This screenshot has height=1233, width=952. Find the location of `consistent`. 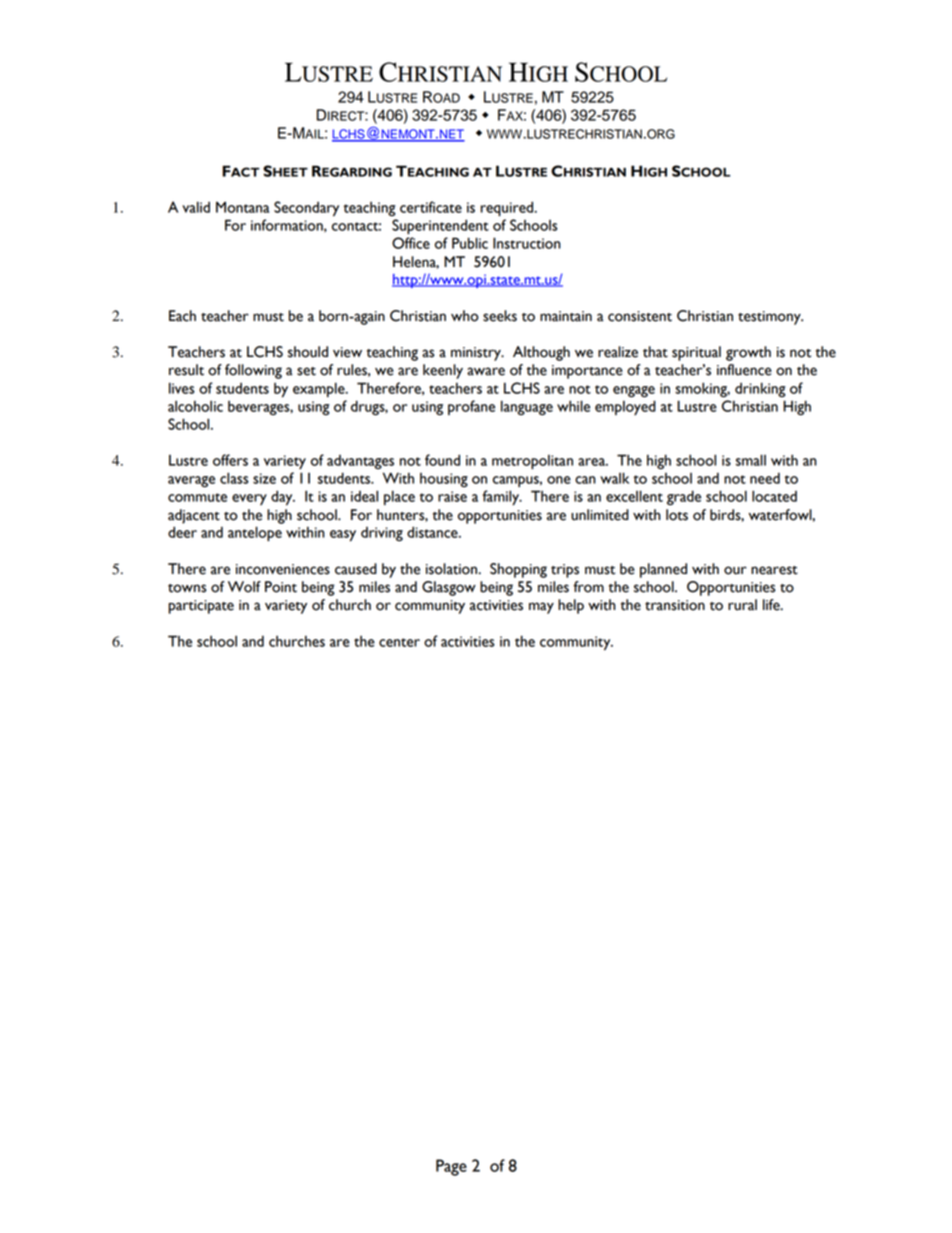

consistent is located at coordinates (640, 316).
